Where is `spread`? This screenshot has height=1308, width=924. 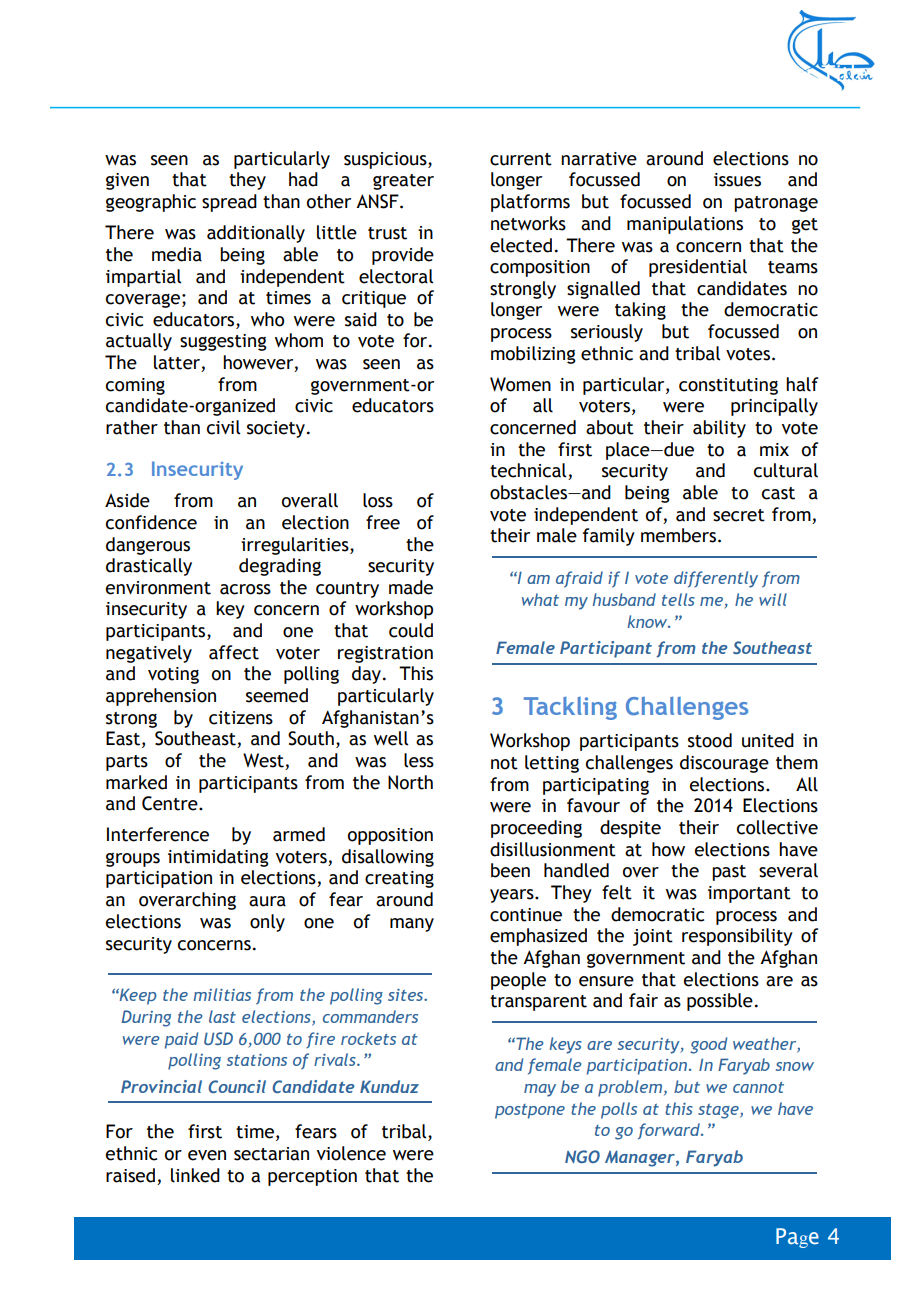 spread is located at coordinates (229, 203).
